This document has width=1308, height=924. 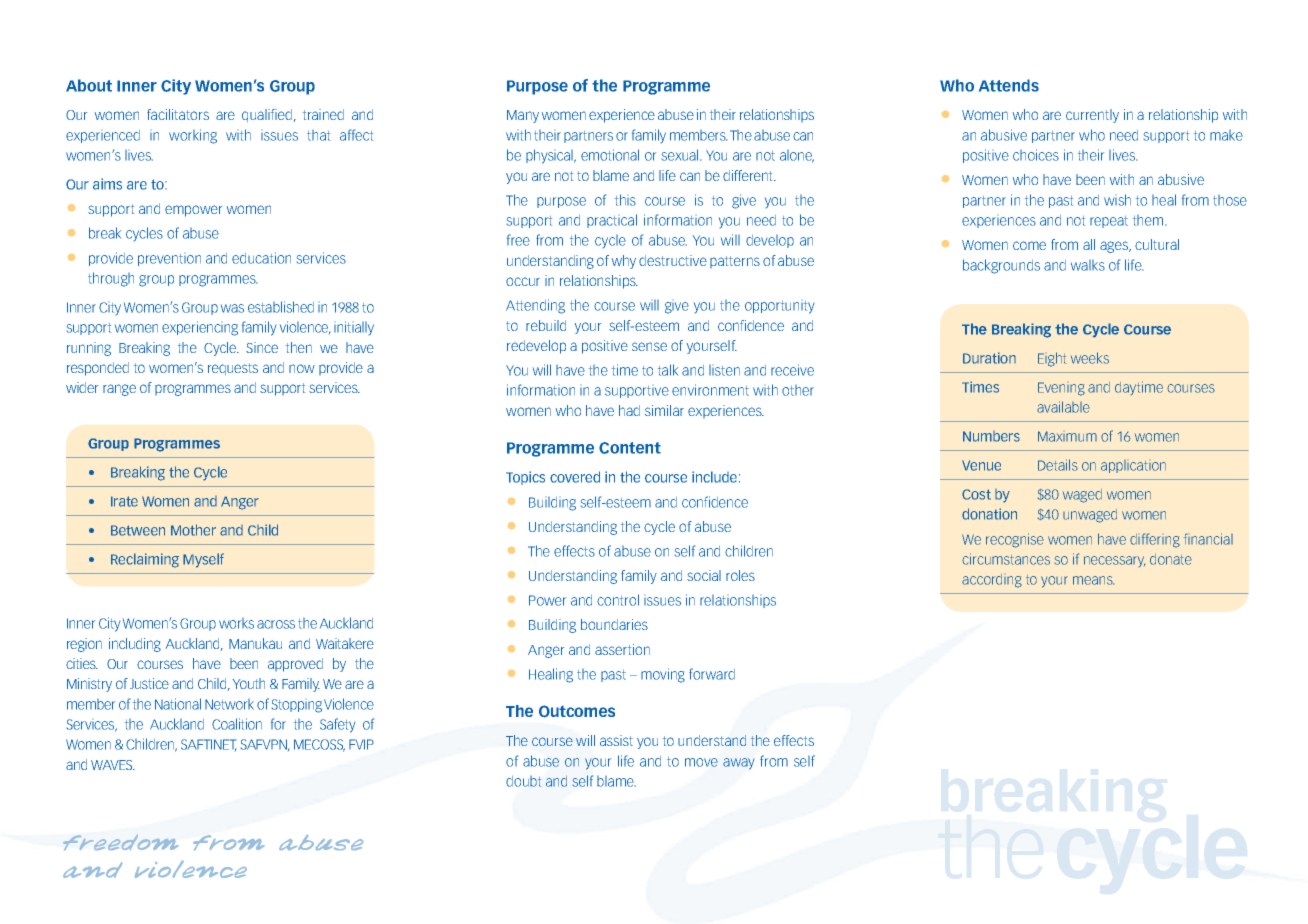 I want to click on Many, so click(x=523, y=116).
